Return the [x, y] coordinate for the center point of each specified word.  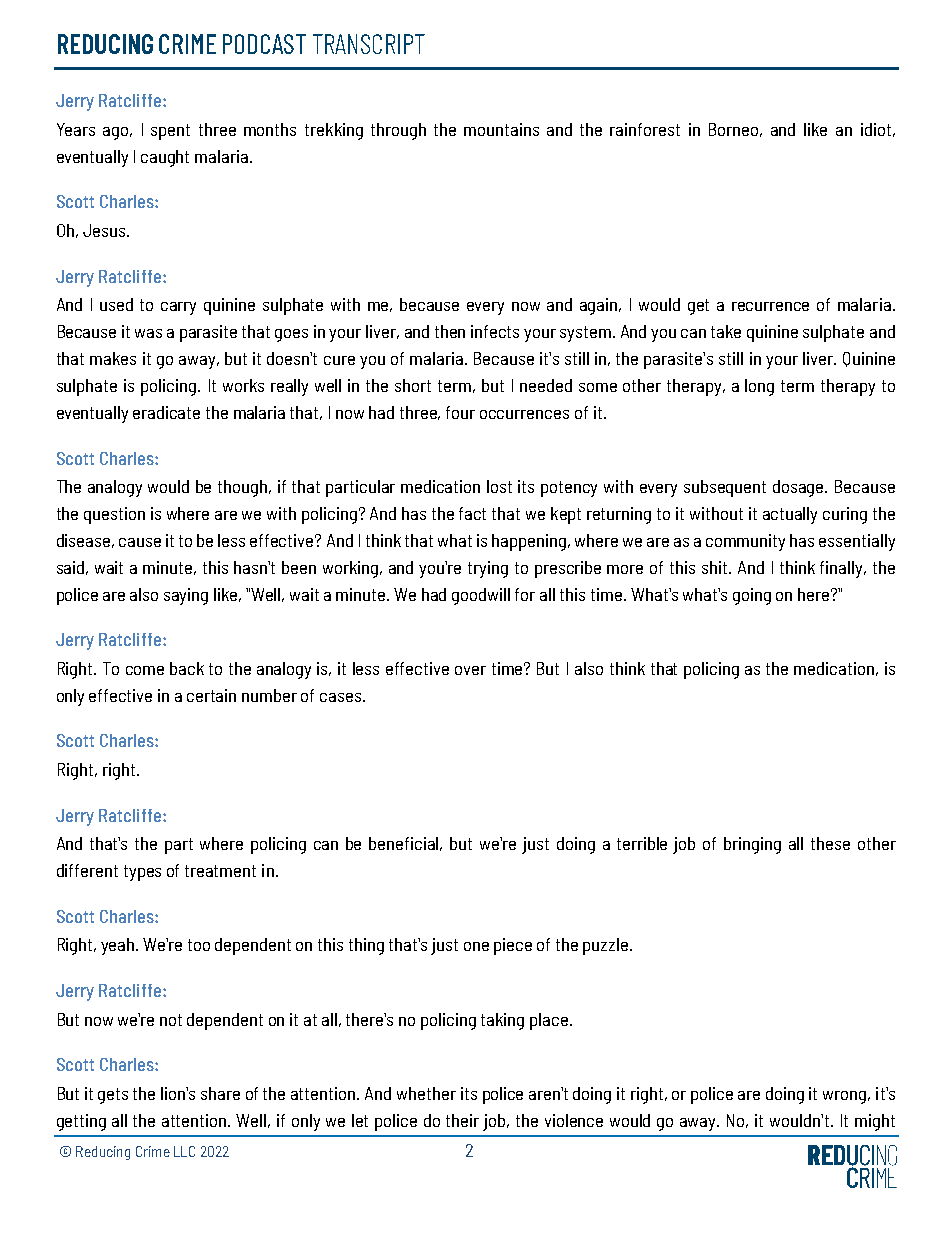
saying [186, 596]
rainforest [645, 129]
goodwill [481, 596]
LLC [184, 1151]
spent [170, 132]
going [752, 596]
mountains [501, 129]
